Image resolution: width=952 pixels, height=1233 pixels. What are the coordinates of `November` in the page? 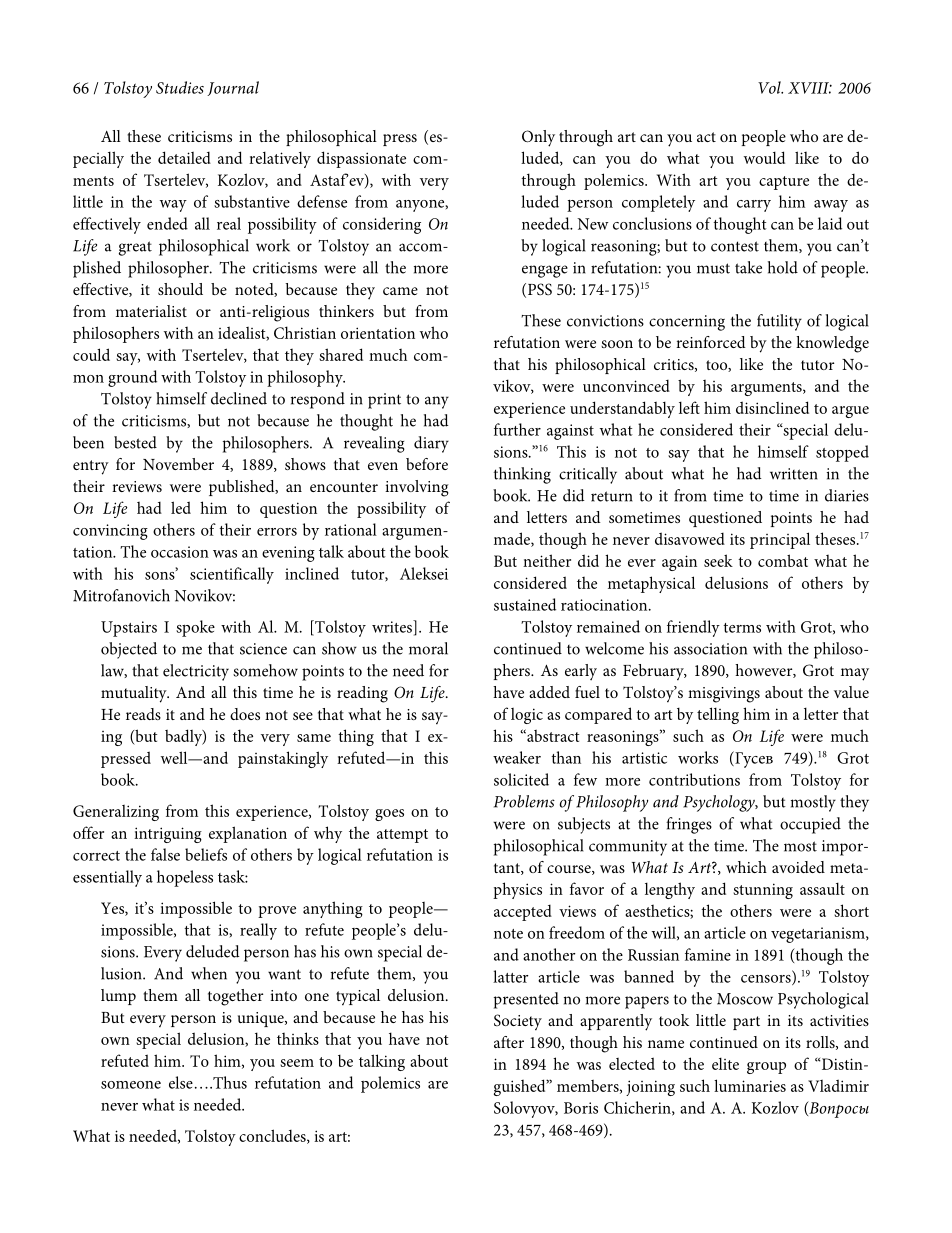 It's located at (178, 464).
